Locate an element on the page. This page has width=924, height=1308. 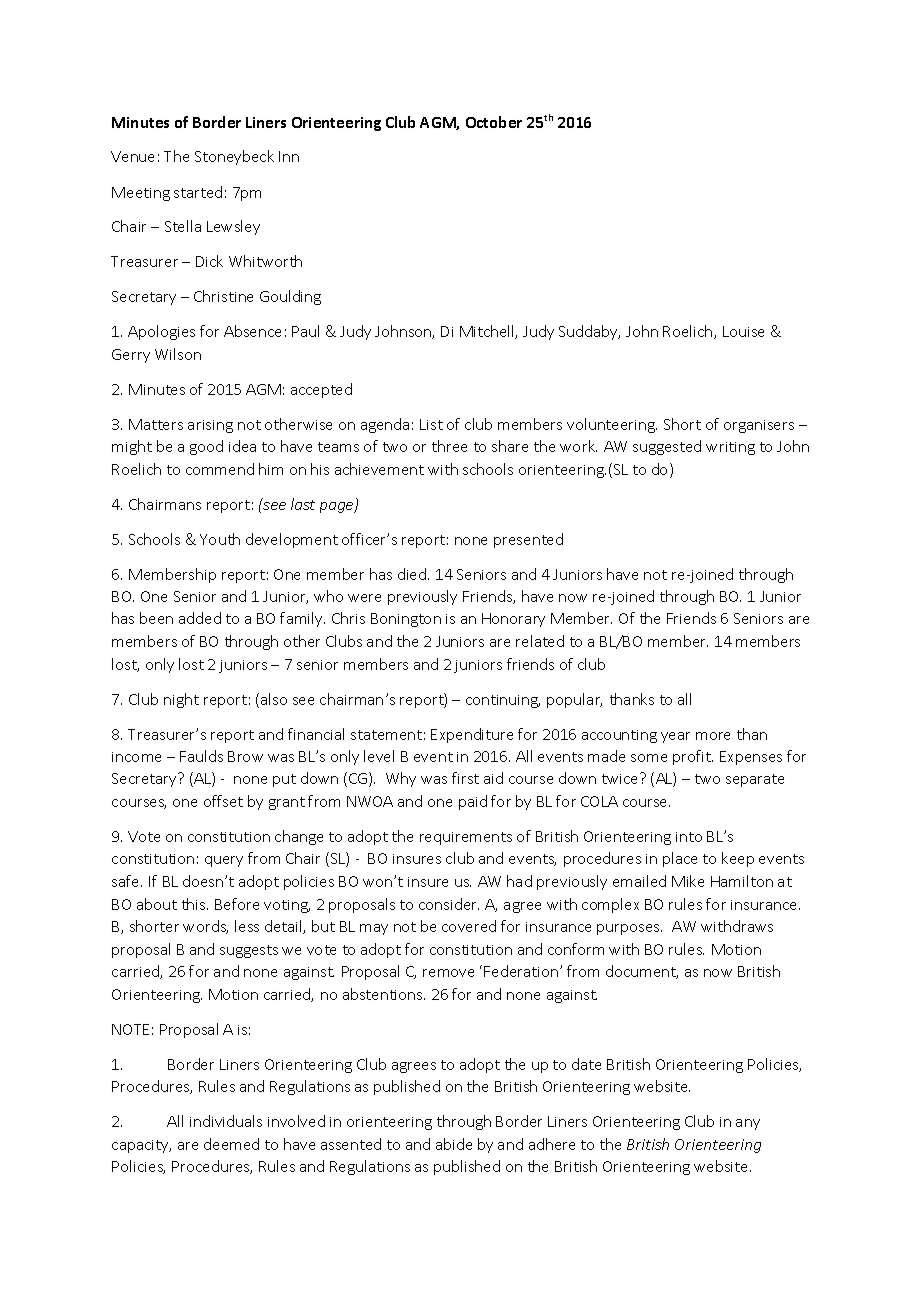
individuals is located at coordinates (226, 1121).
